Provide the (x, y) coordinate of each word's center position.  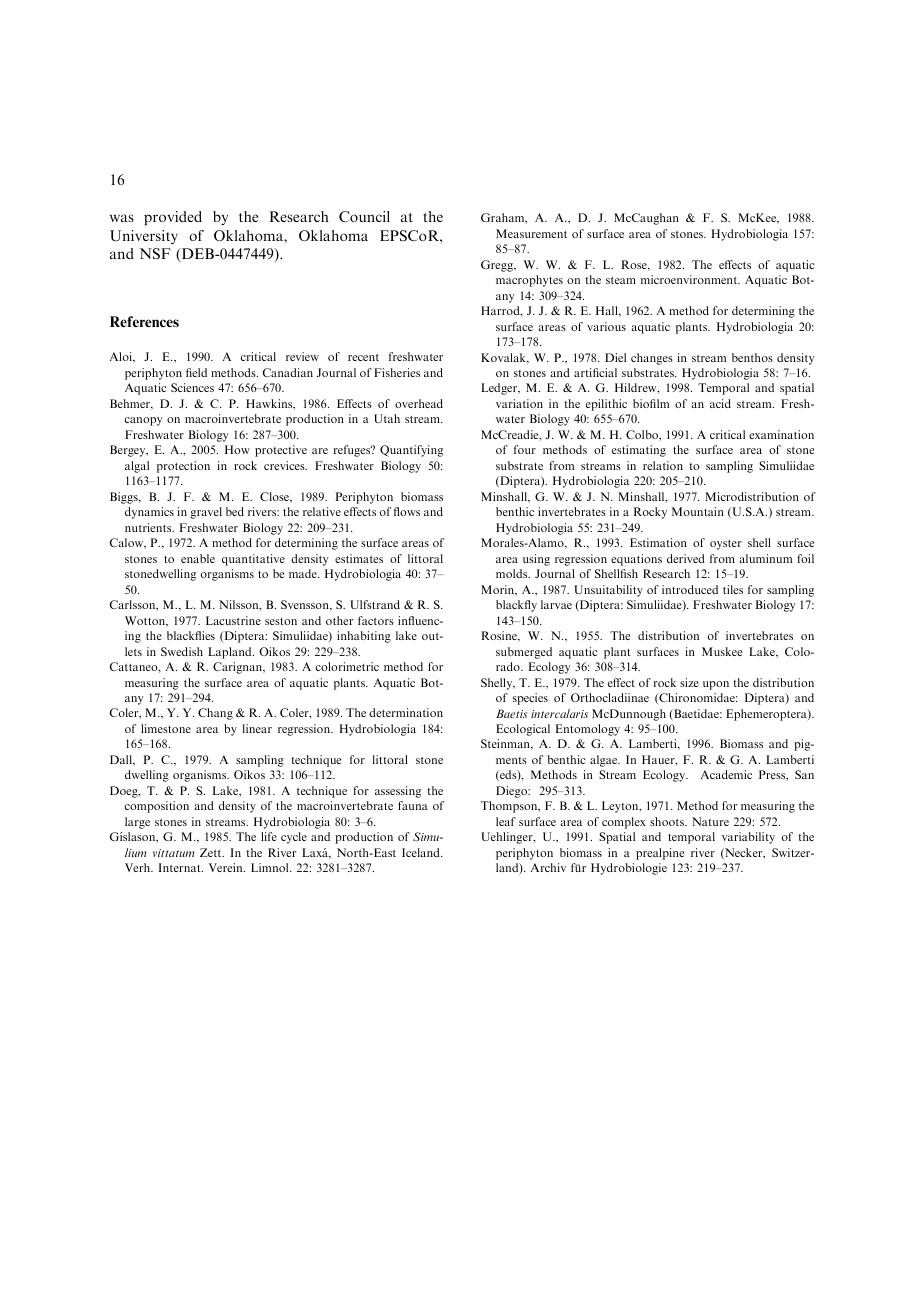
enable (198, 558)
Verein (227, 867)
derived (686, 558)
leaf (506, 821)
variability (748, 838)
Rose (635, 265)
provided (173, 218)
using (536, 560)
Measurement (531, 233)
